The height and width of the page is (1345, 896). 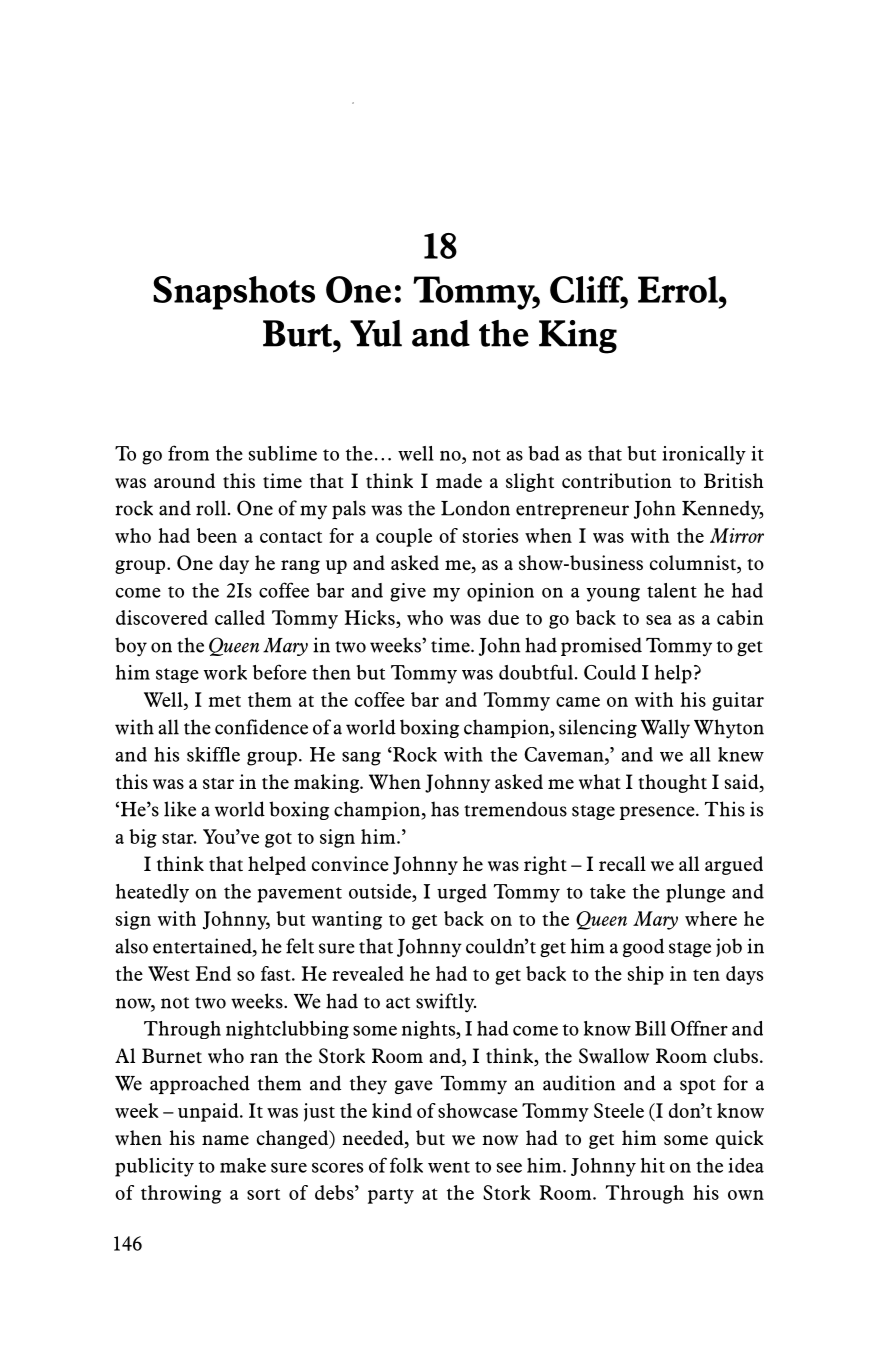 What do you see at coordinates (234, 293) in the page?
I see `Snapshots` at bounding box center [234, 293].
